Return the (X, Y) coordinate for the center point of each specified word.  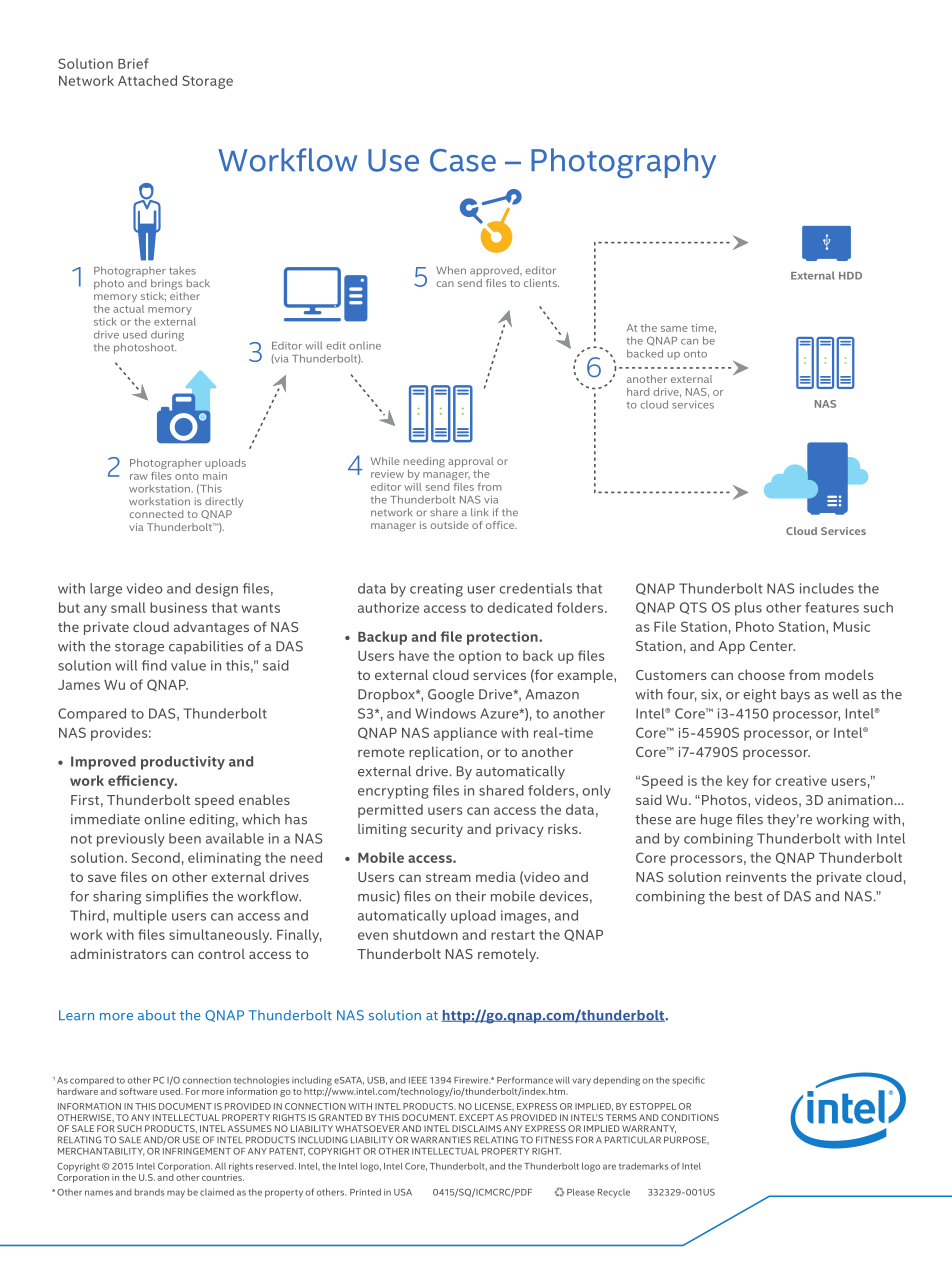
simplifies (177, 898)
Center (772, 646)
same (674, 329)
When (451, 270)
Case (463, 160)
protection (503, 638)
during (167, 336)
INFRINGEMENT (197, 1151)
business (178, 607)
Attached (147, 80)
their (470, 896)
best (749, 896)
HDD (850, 276)
